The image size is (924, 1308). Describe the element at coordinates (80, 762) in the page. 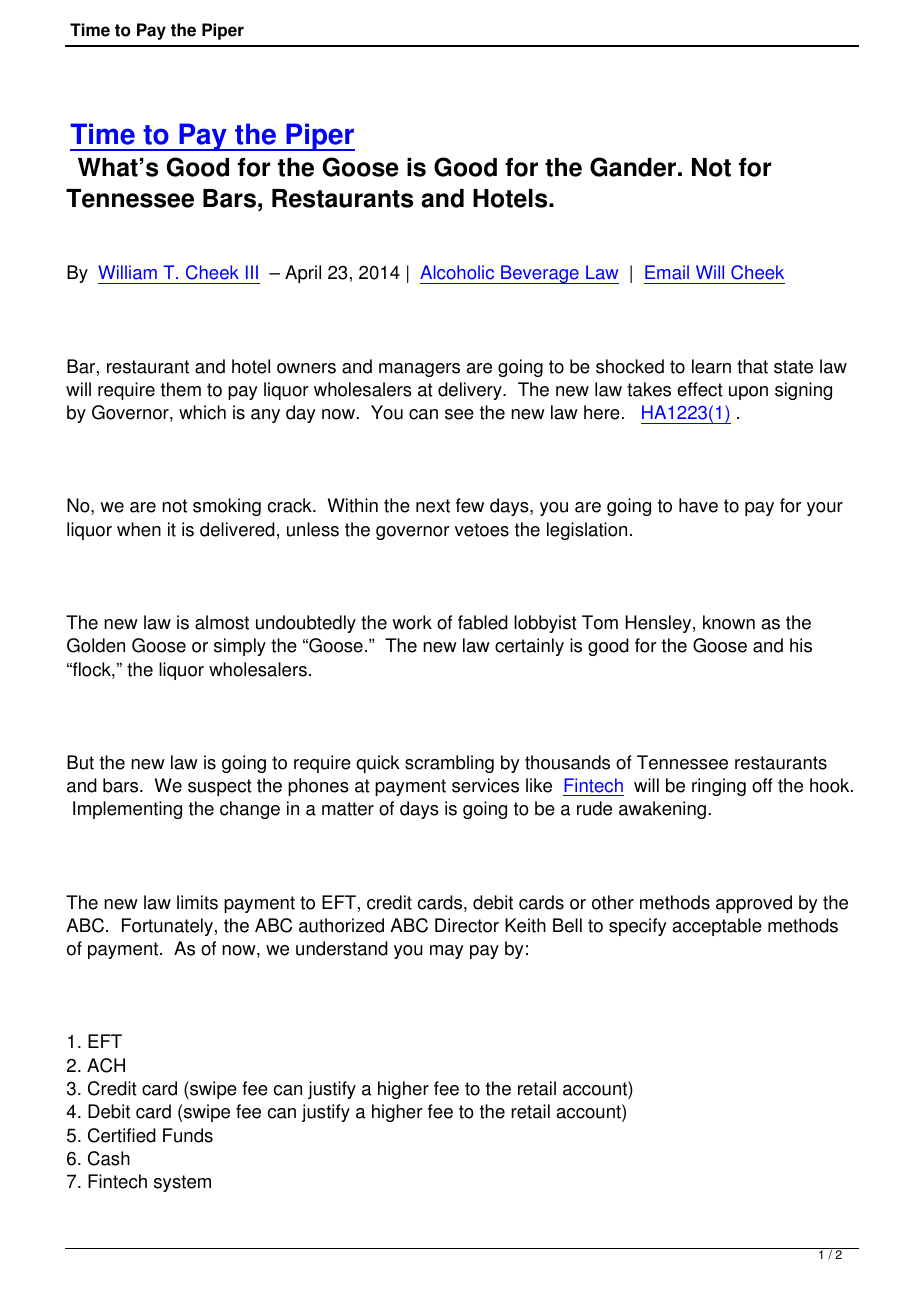

I see `But` at that location.
